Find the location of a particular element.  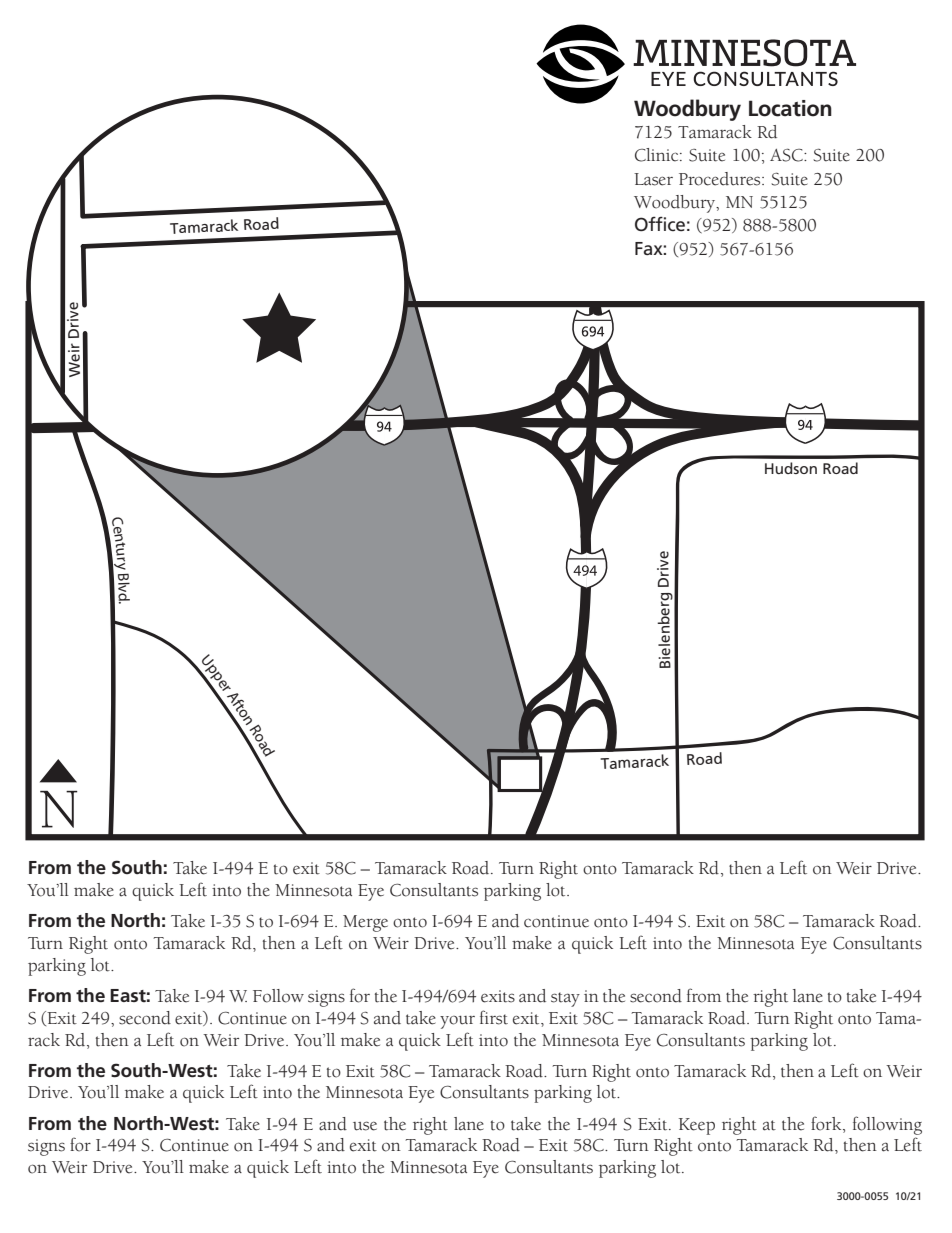

ASC is located at coordinates (787, 155).
